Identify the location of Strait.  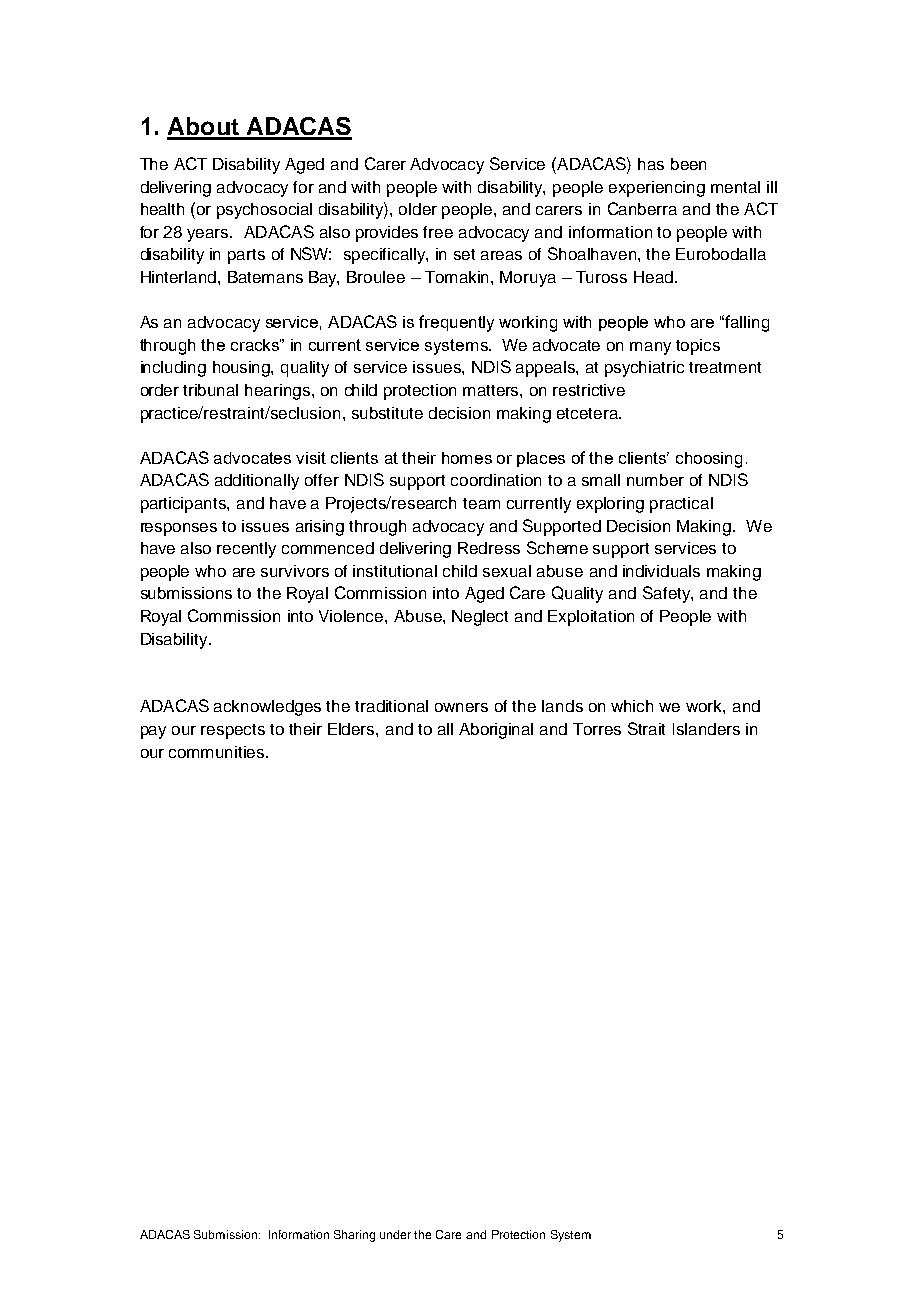
(646, 728).
